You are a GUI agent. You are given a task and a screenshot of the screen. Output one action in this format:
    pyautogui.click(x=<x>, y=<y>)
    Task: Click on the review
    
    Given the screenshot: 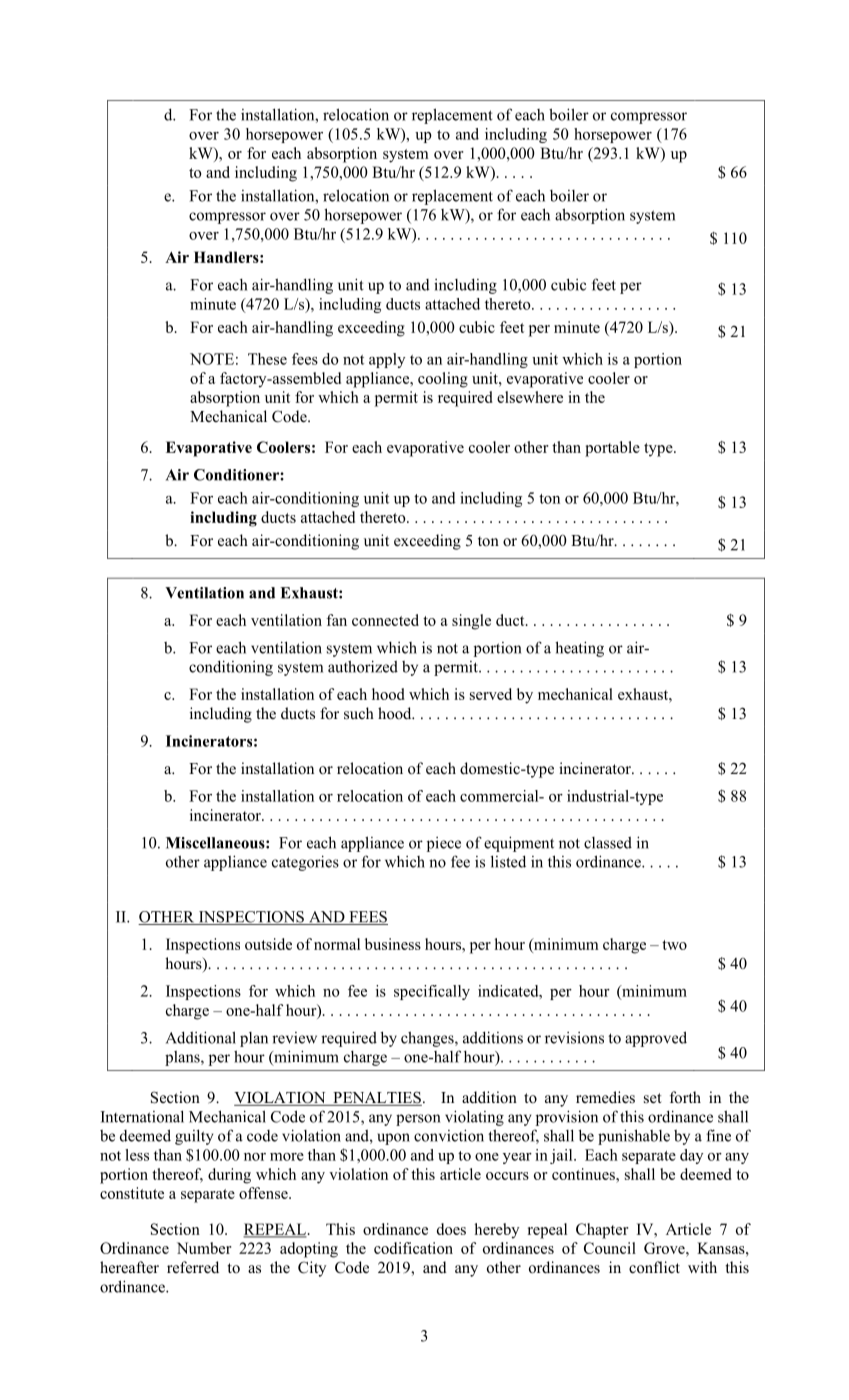 What is the action you would take?
    pyautogui.click(x=294, y=1038)
